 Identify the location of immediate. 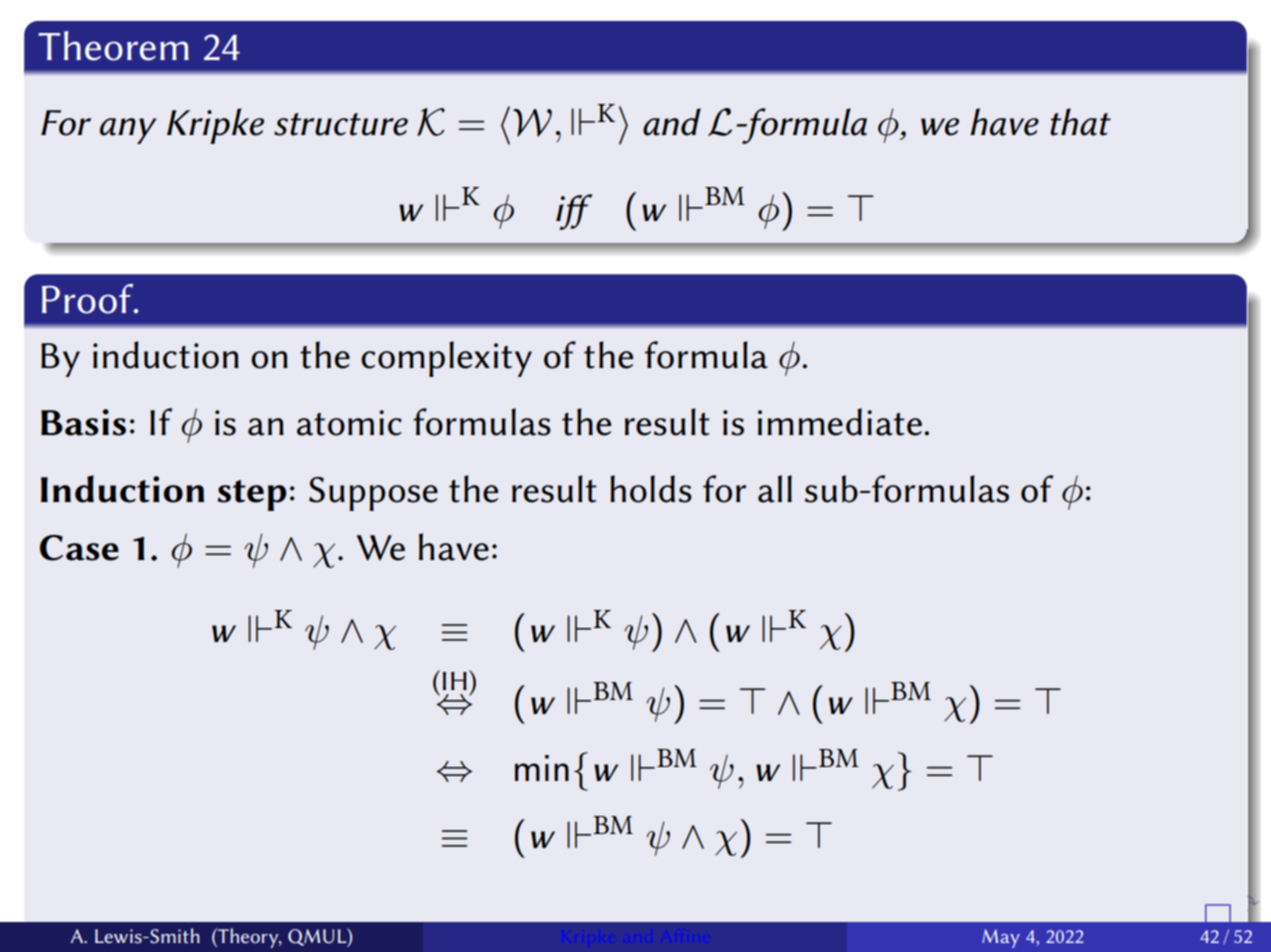
(840, 422).
